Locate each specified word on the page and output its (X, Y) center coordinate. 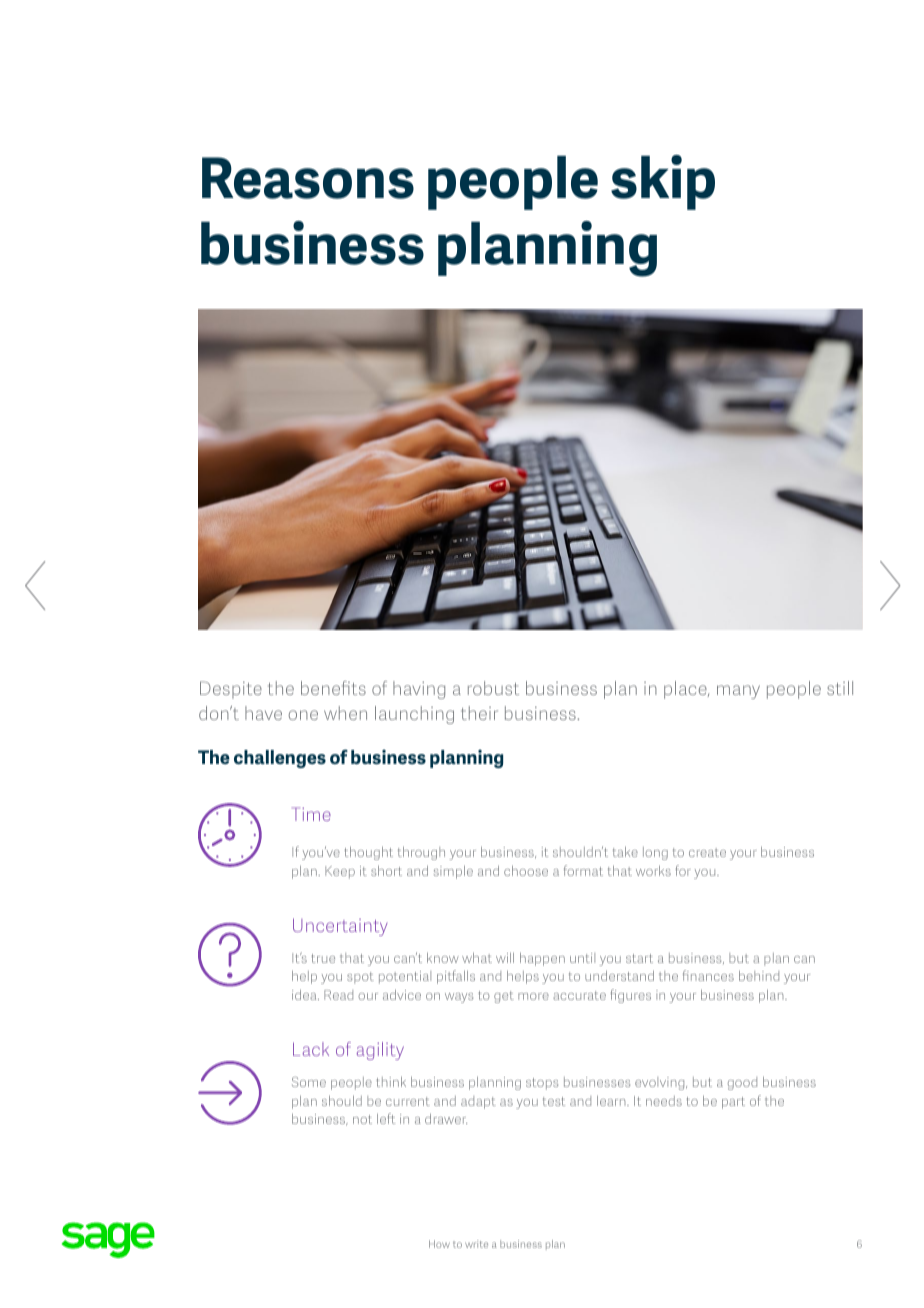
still (840, 688)
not (362, 1119)
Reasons (308, 178)
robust (493, 688)
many (738, 692)
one (303, 715)
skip (663, 182)
